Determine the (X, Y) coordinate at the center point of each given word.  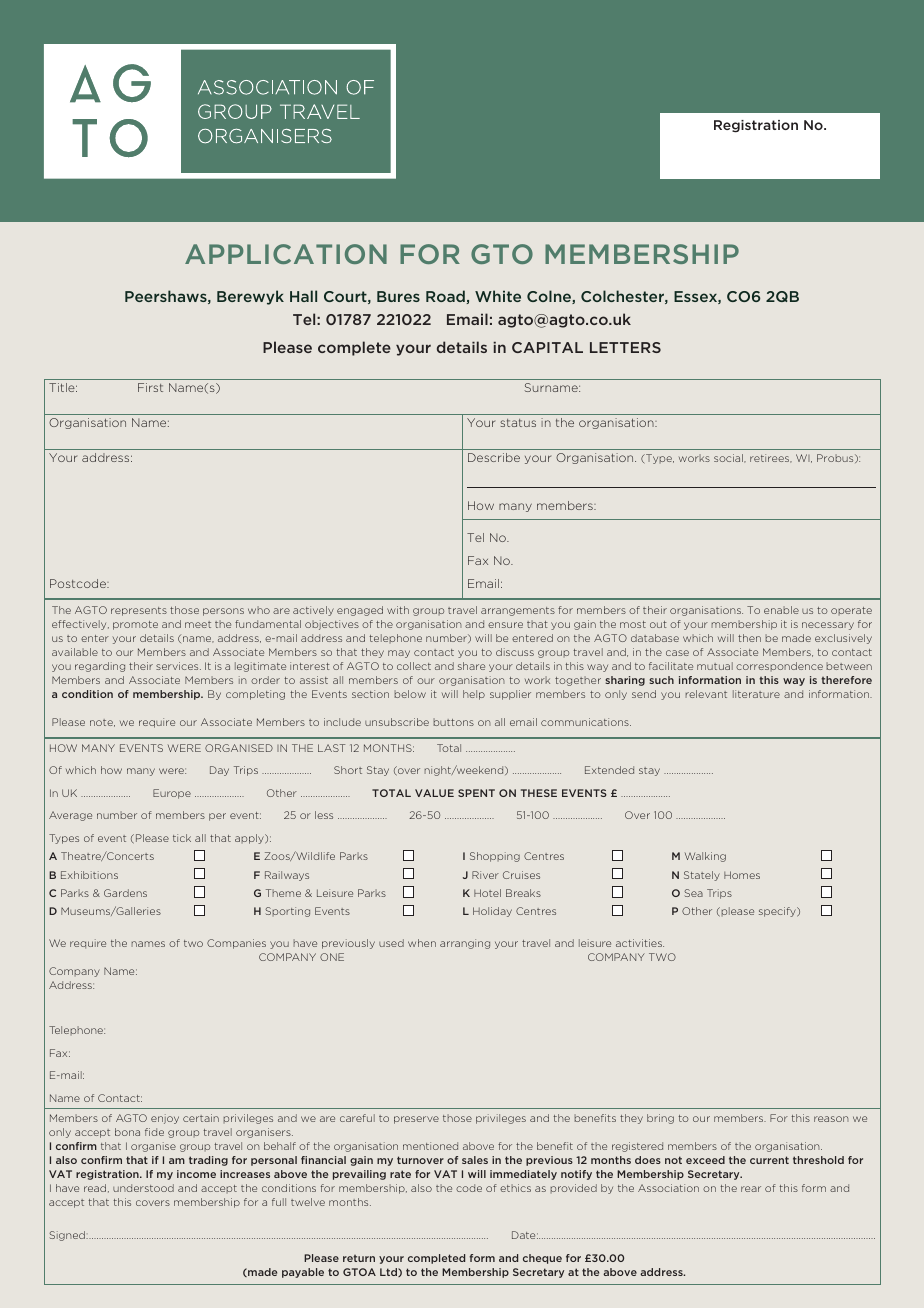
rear (751, 1189)
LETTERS (625, 347)
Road (446, 297)
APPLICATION (286, 254)
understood (143, 1188)
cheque (542, 1259)
